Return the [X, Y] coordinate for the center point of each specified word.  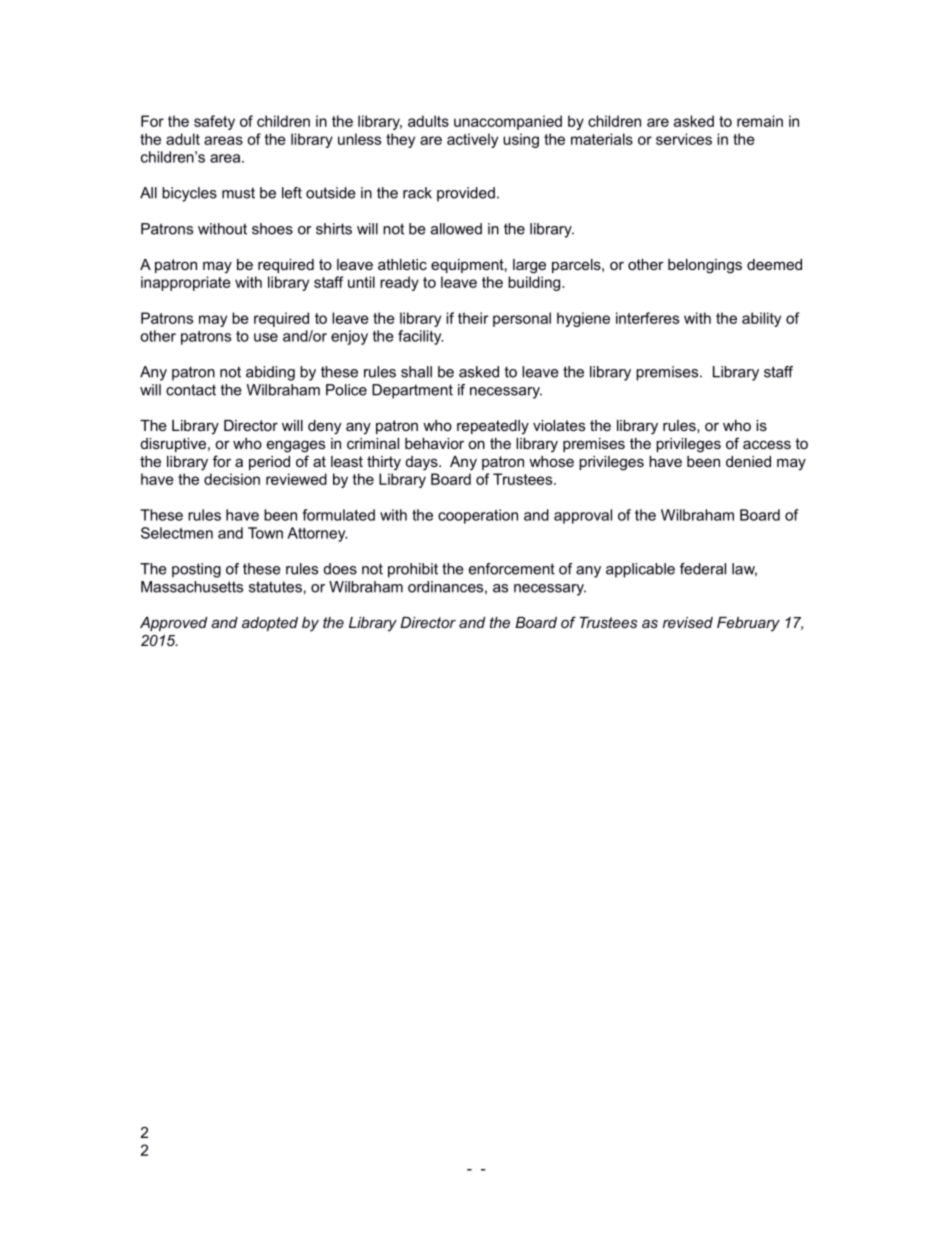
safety [214, 122]
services [684, 139]
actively [472, 140]
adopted [270, 624]
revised [688, 622]
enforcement [512, 569]
